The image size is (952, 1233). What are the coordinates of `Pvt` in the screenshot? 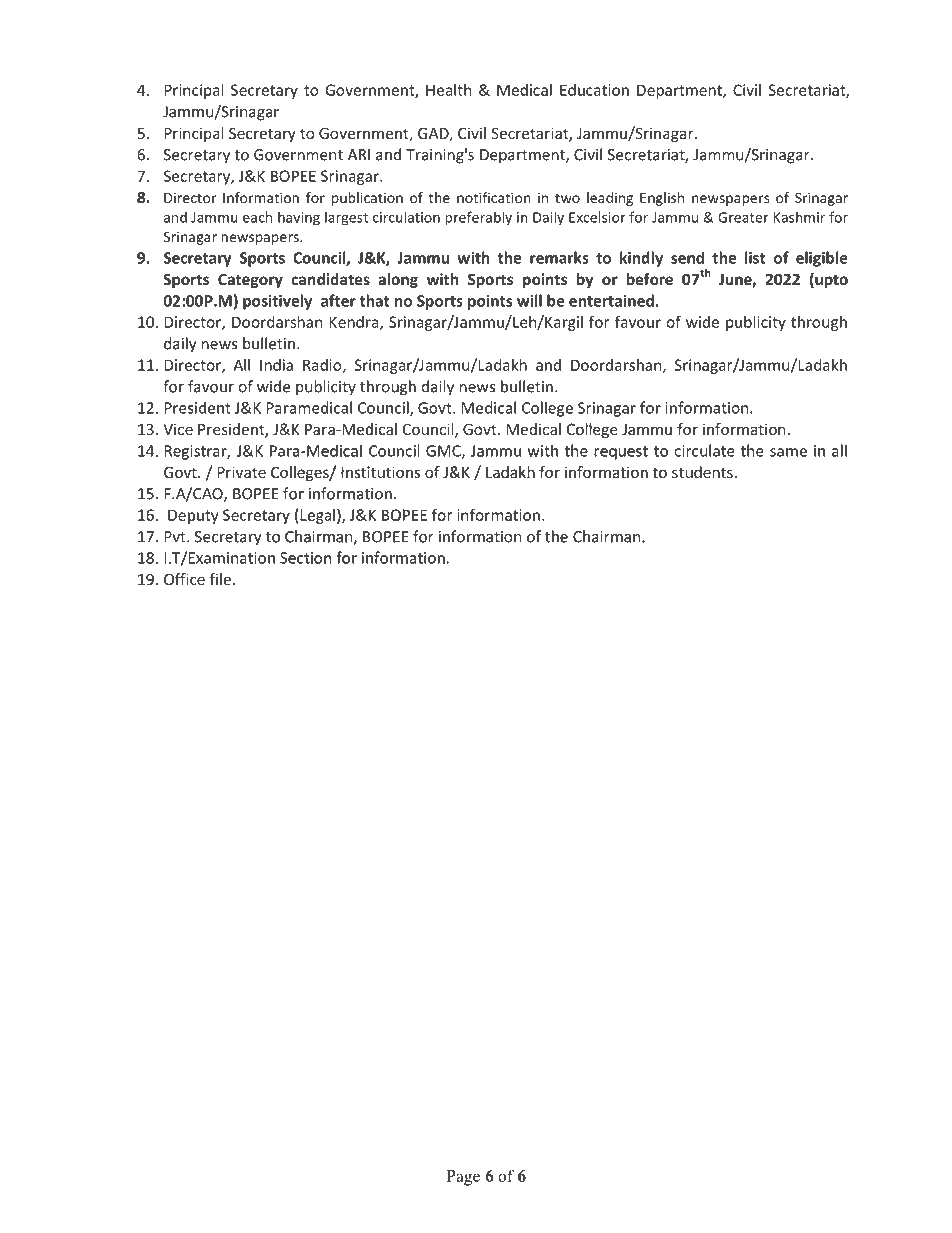 It's located at (176, 537).
